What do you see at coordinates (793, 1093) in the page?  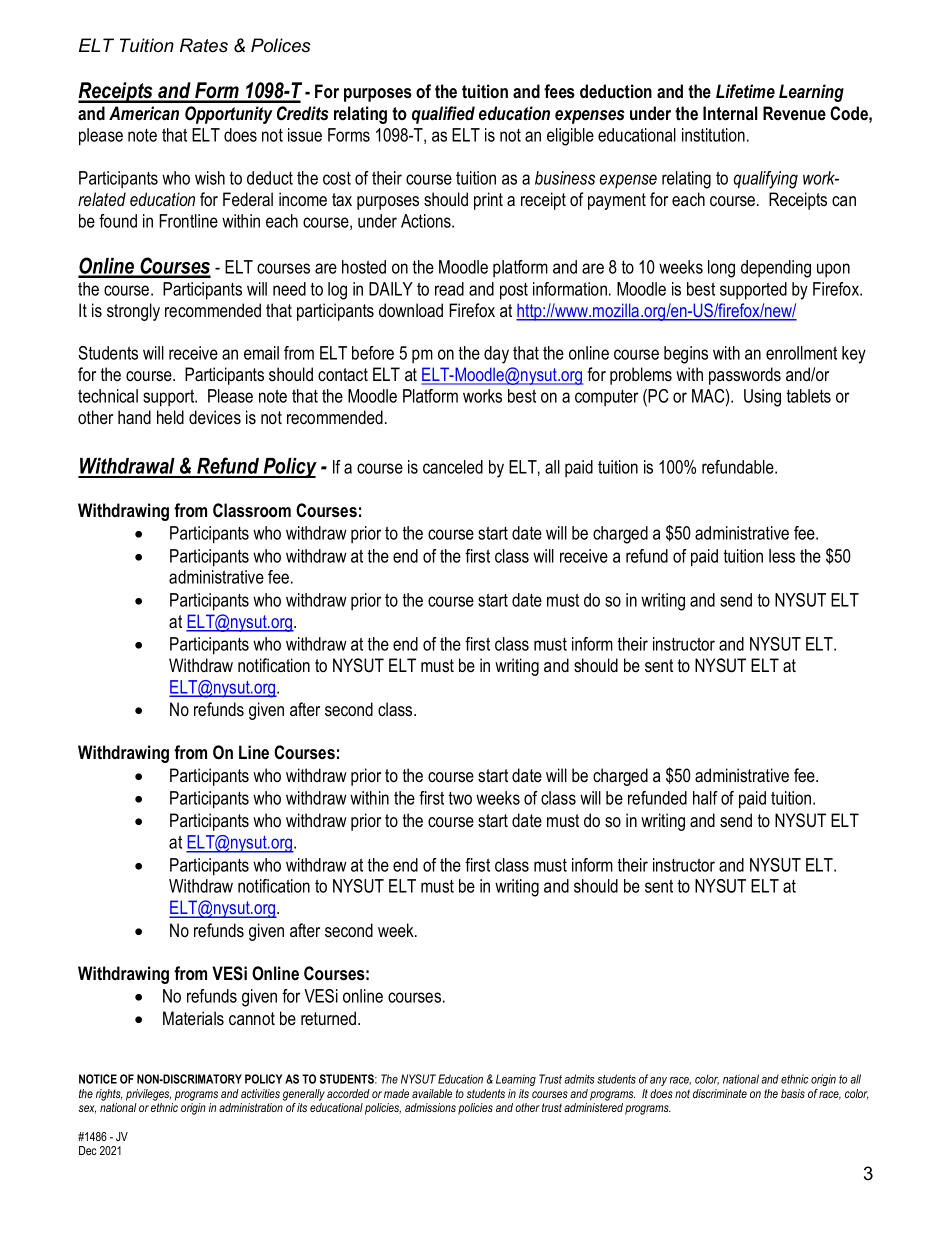 I see `basis` at bounding box center [793, 1093].
